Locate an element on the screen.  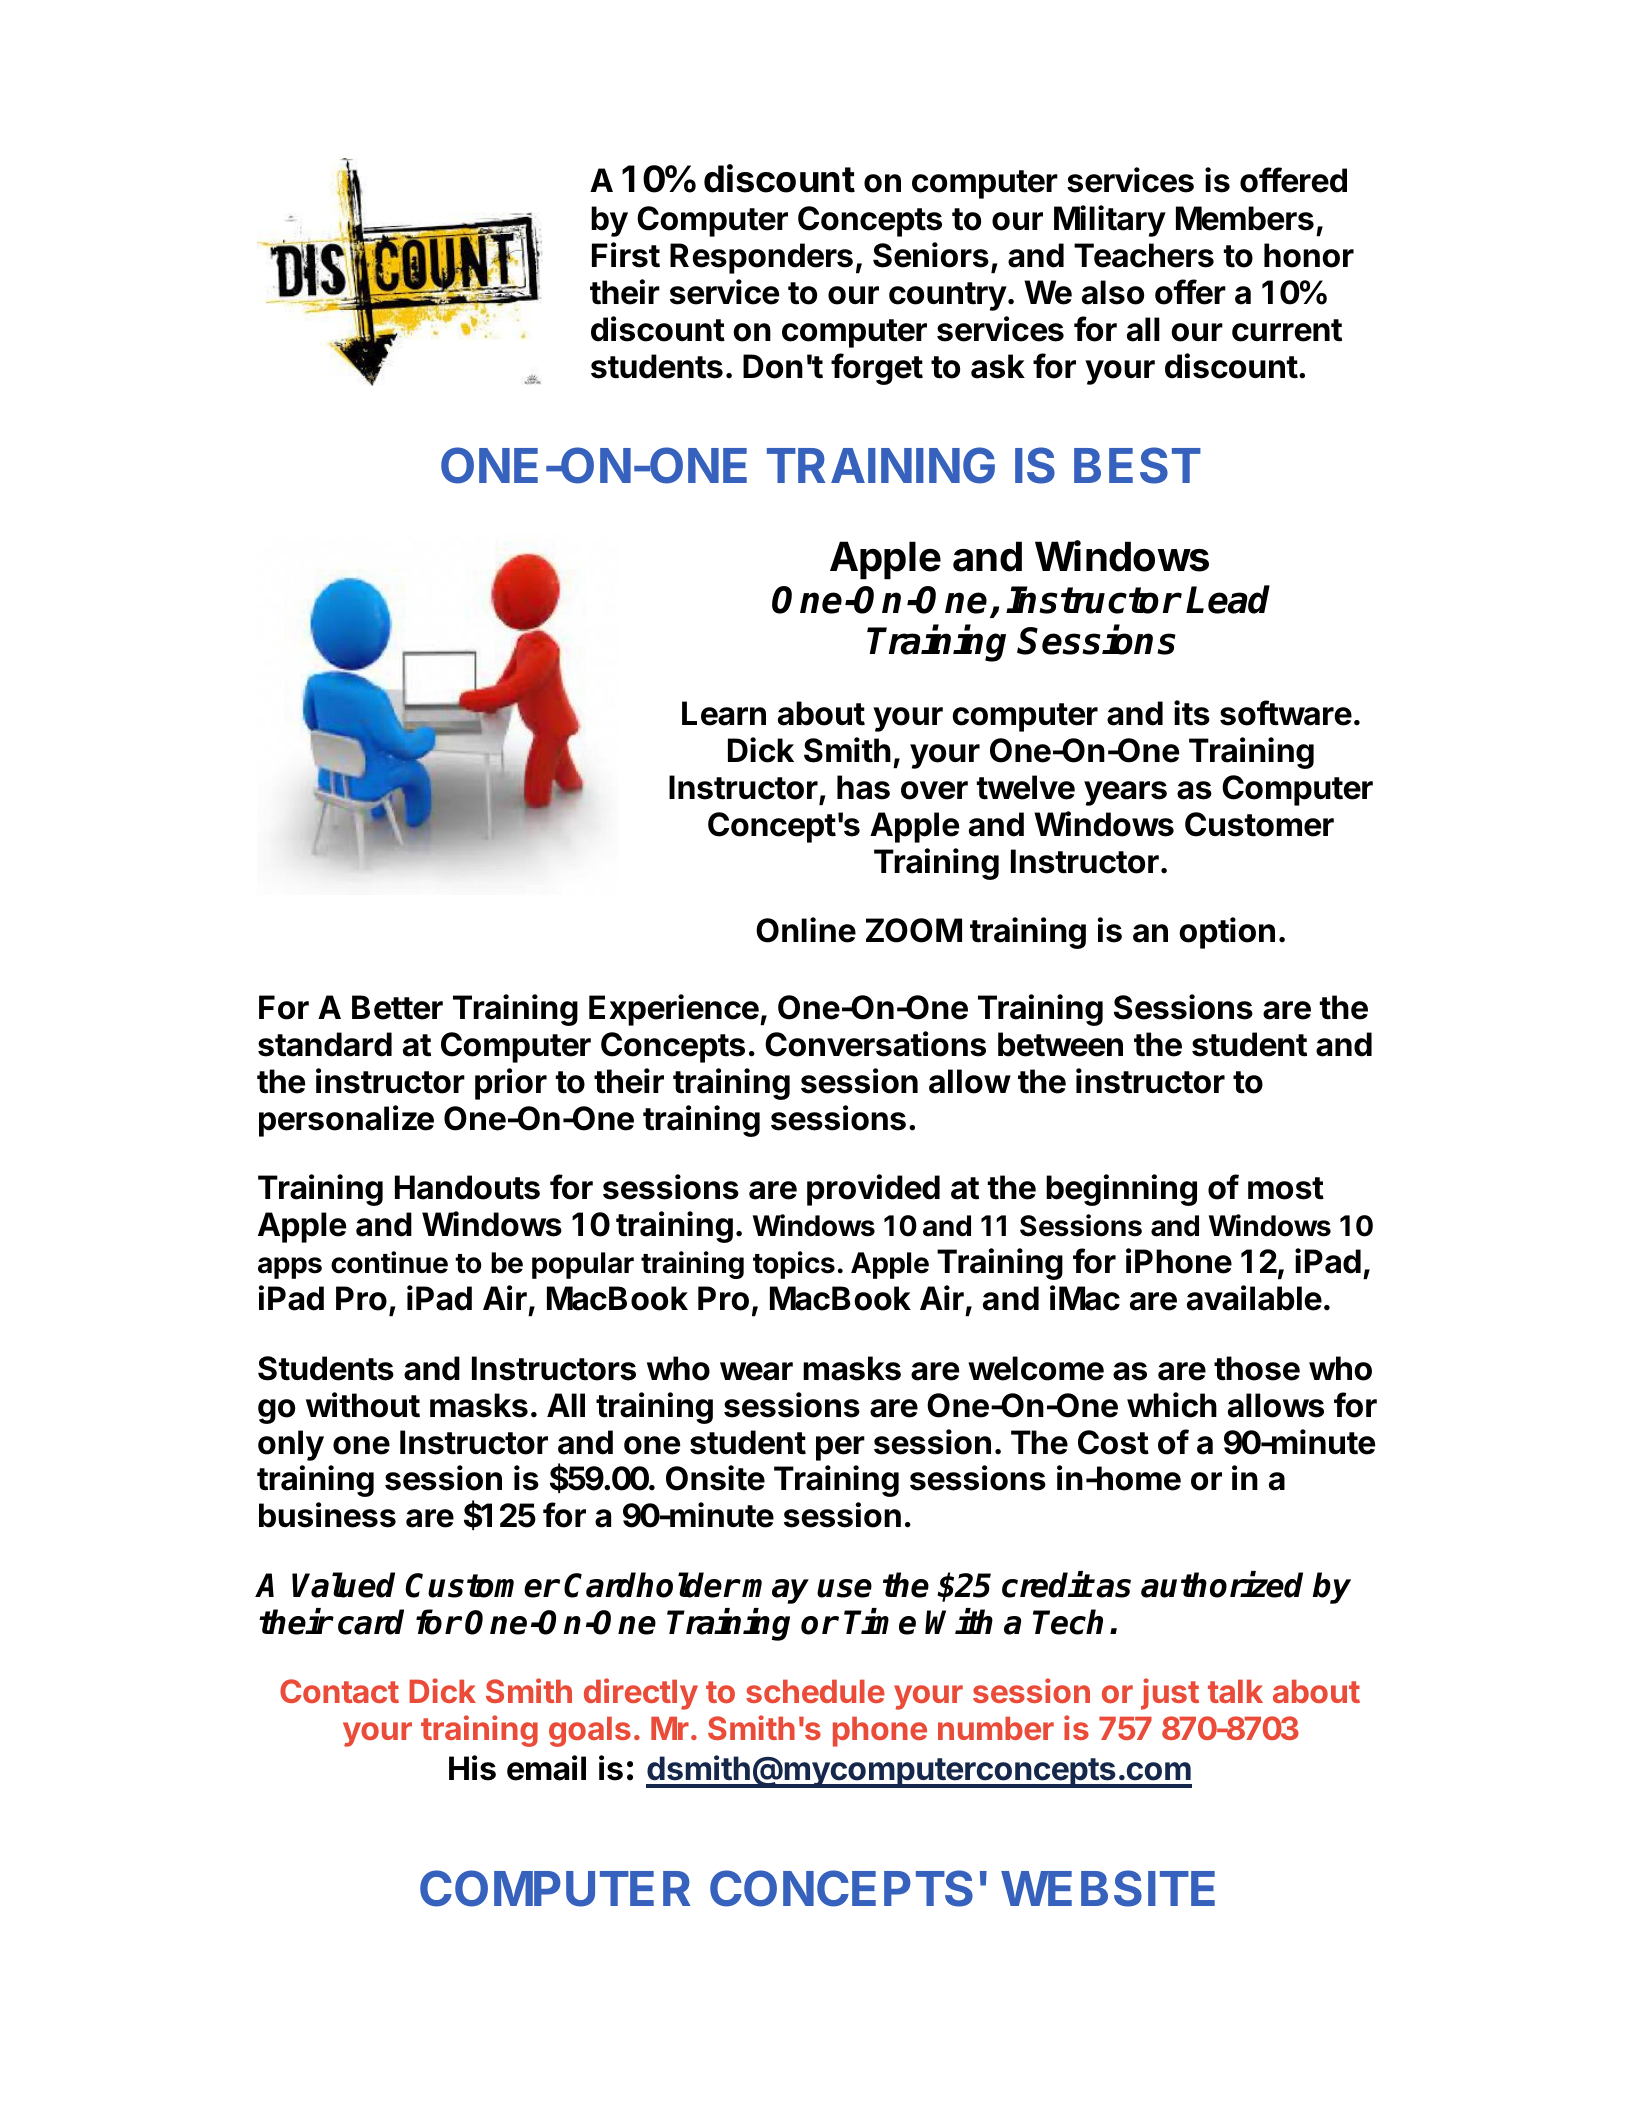
business is located at coordinates (327, 1515).
